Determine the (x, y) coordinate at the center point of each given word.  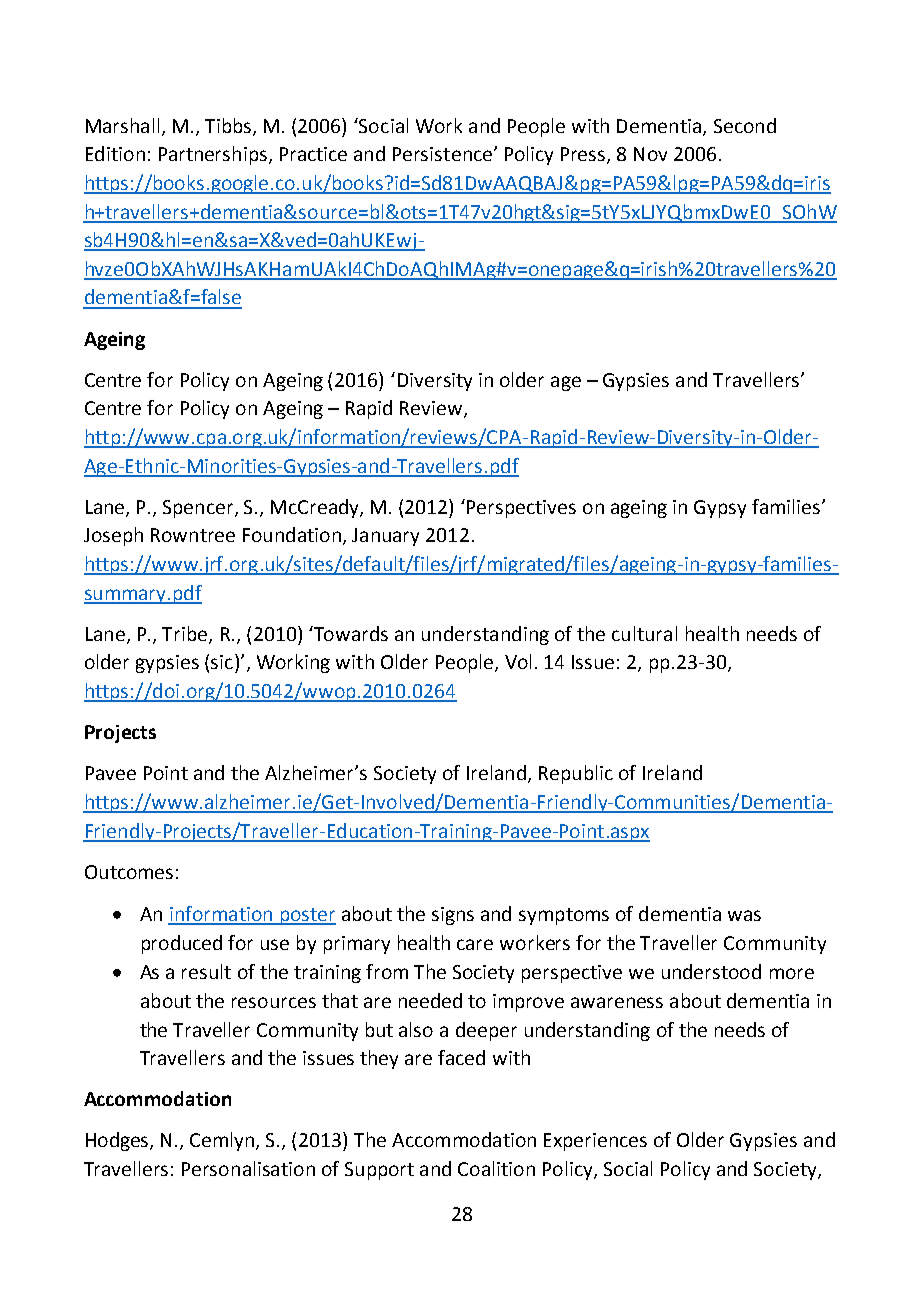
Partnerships (213, 155)
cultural (644, 633)
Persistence (442, 154)
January (385, 537)
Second (745, 125)
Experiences (595, 1142)
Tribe (186, 634)
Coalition (496, 1168)
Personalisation (248, 1168)
